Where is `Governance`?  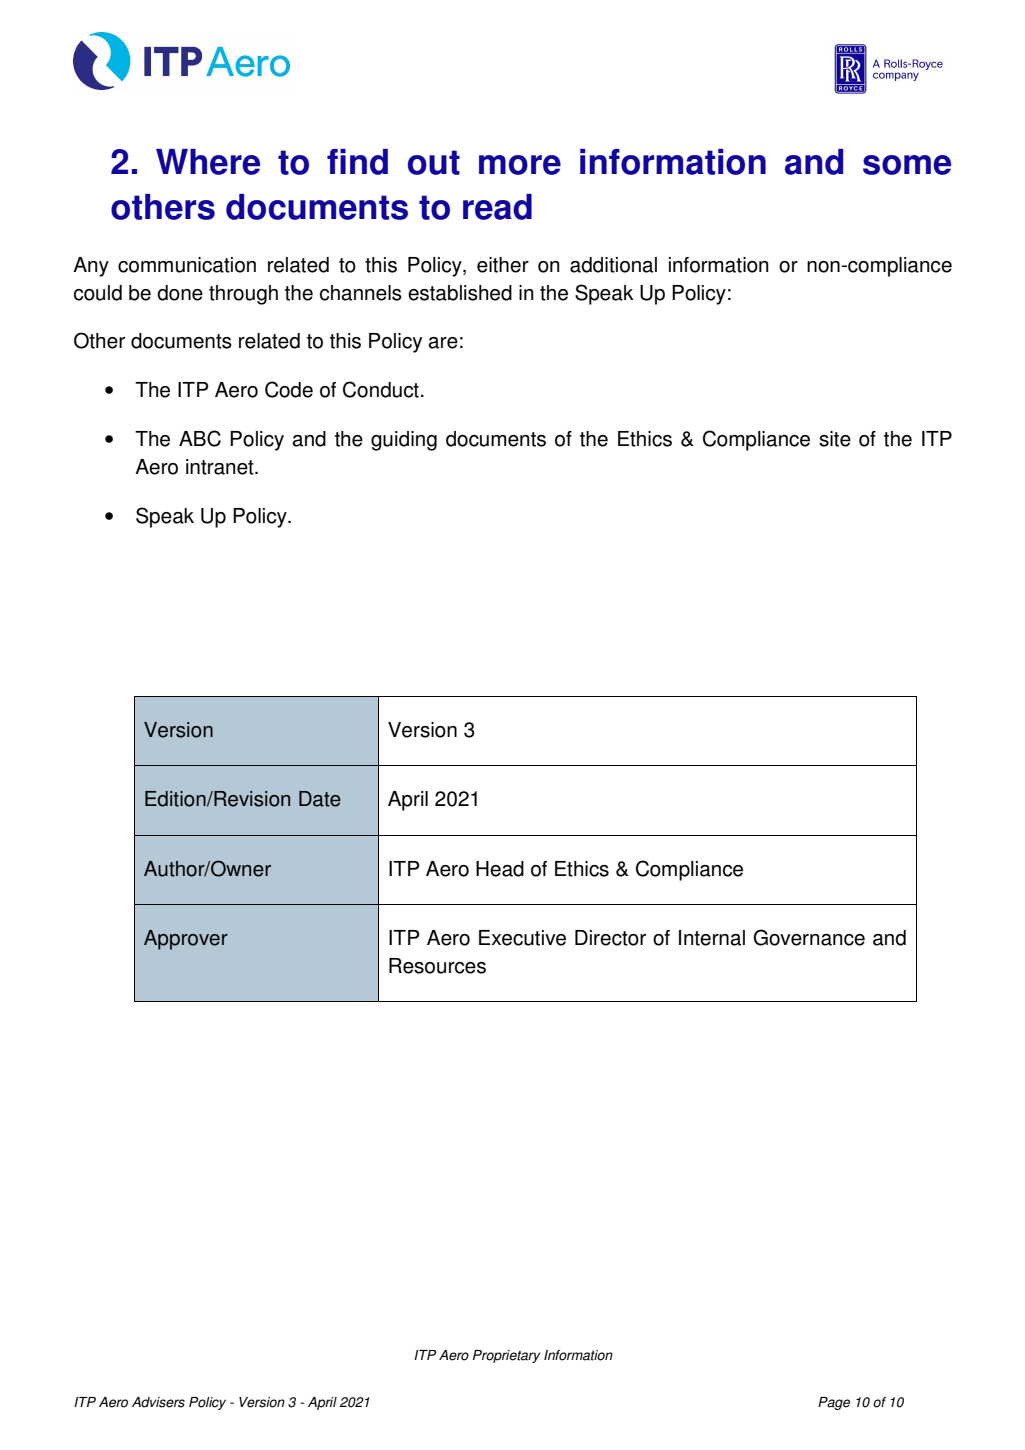 Governance is located at coordinates (809, 937).
